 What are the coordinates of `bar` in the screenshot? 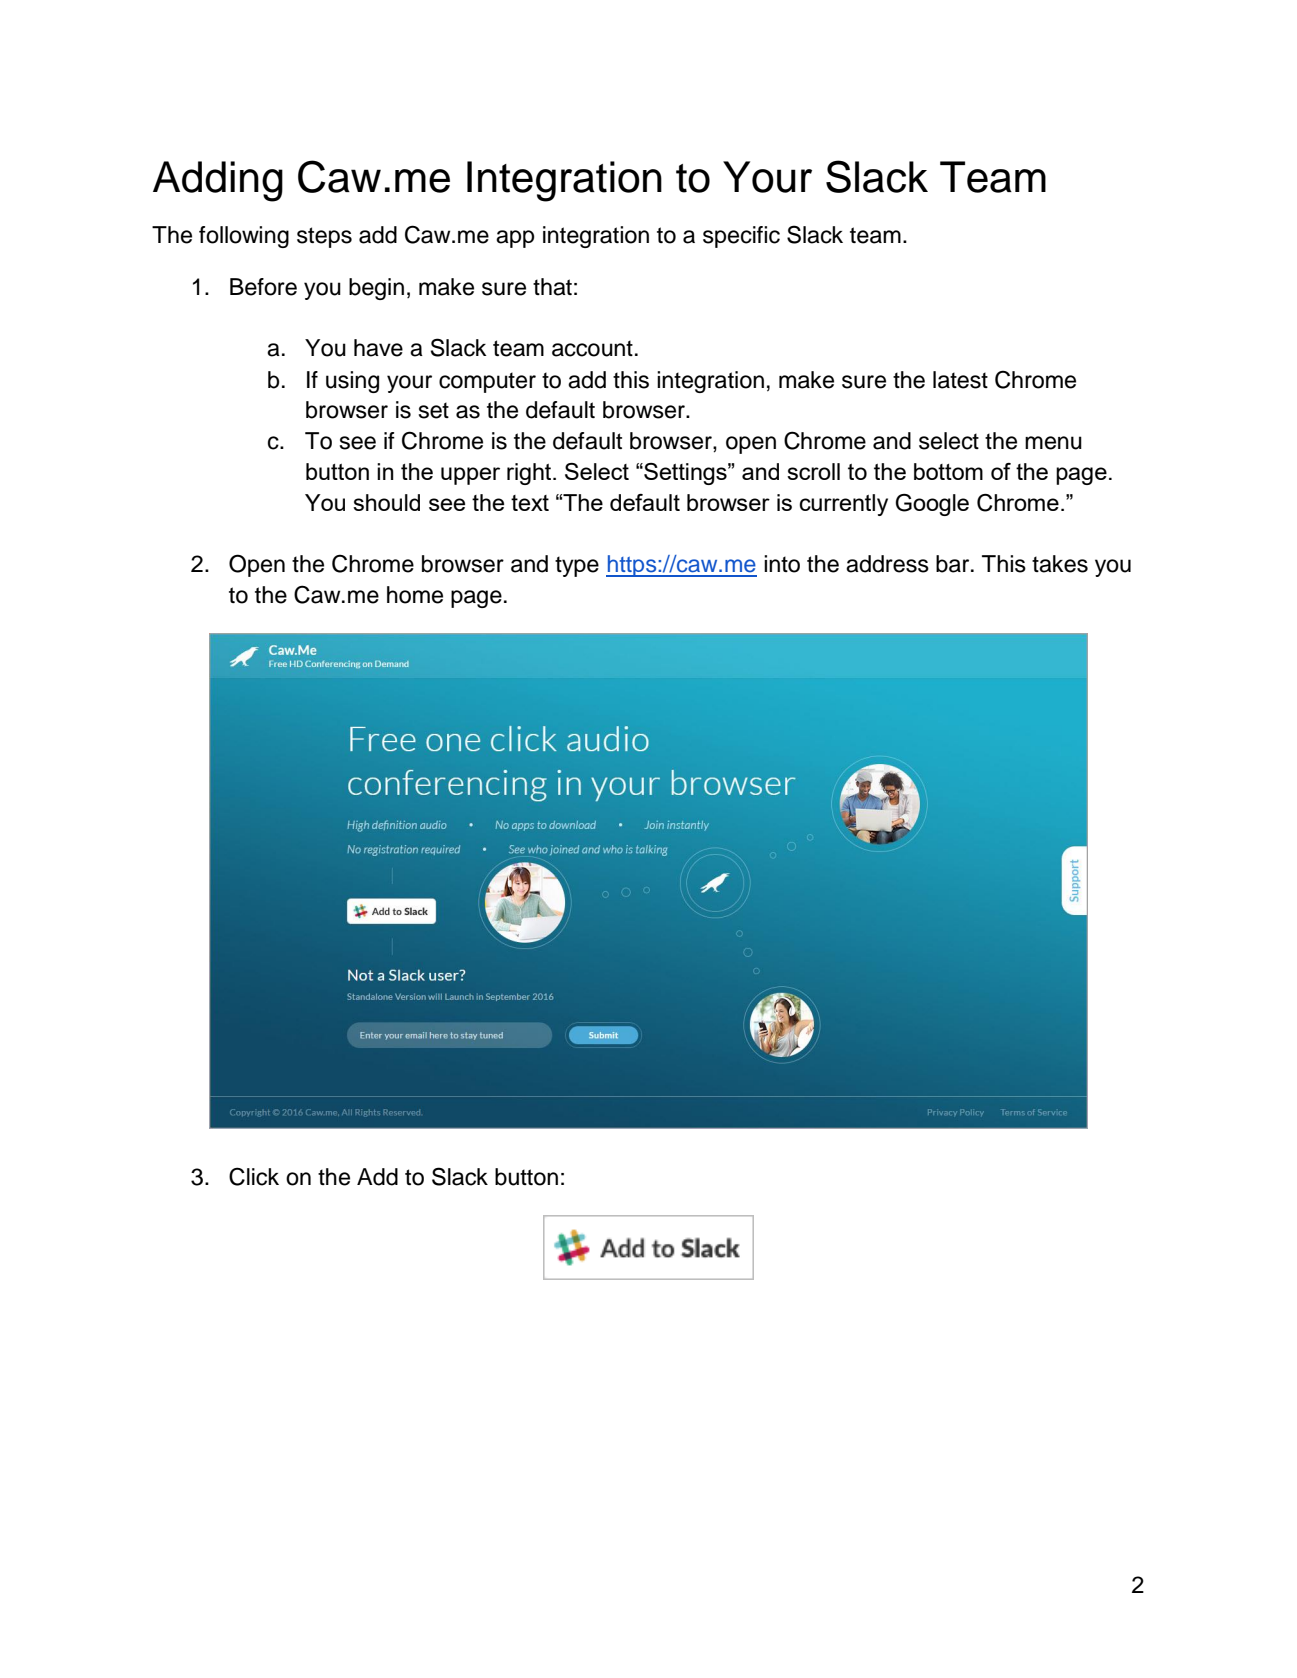 It's located at (954, 564).
